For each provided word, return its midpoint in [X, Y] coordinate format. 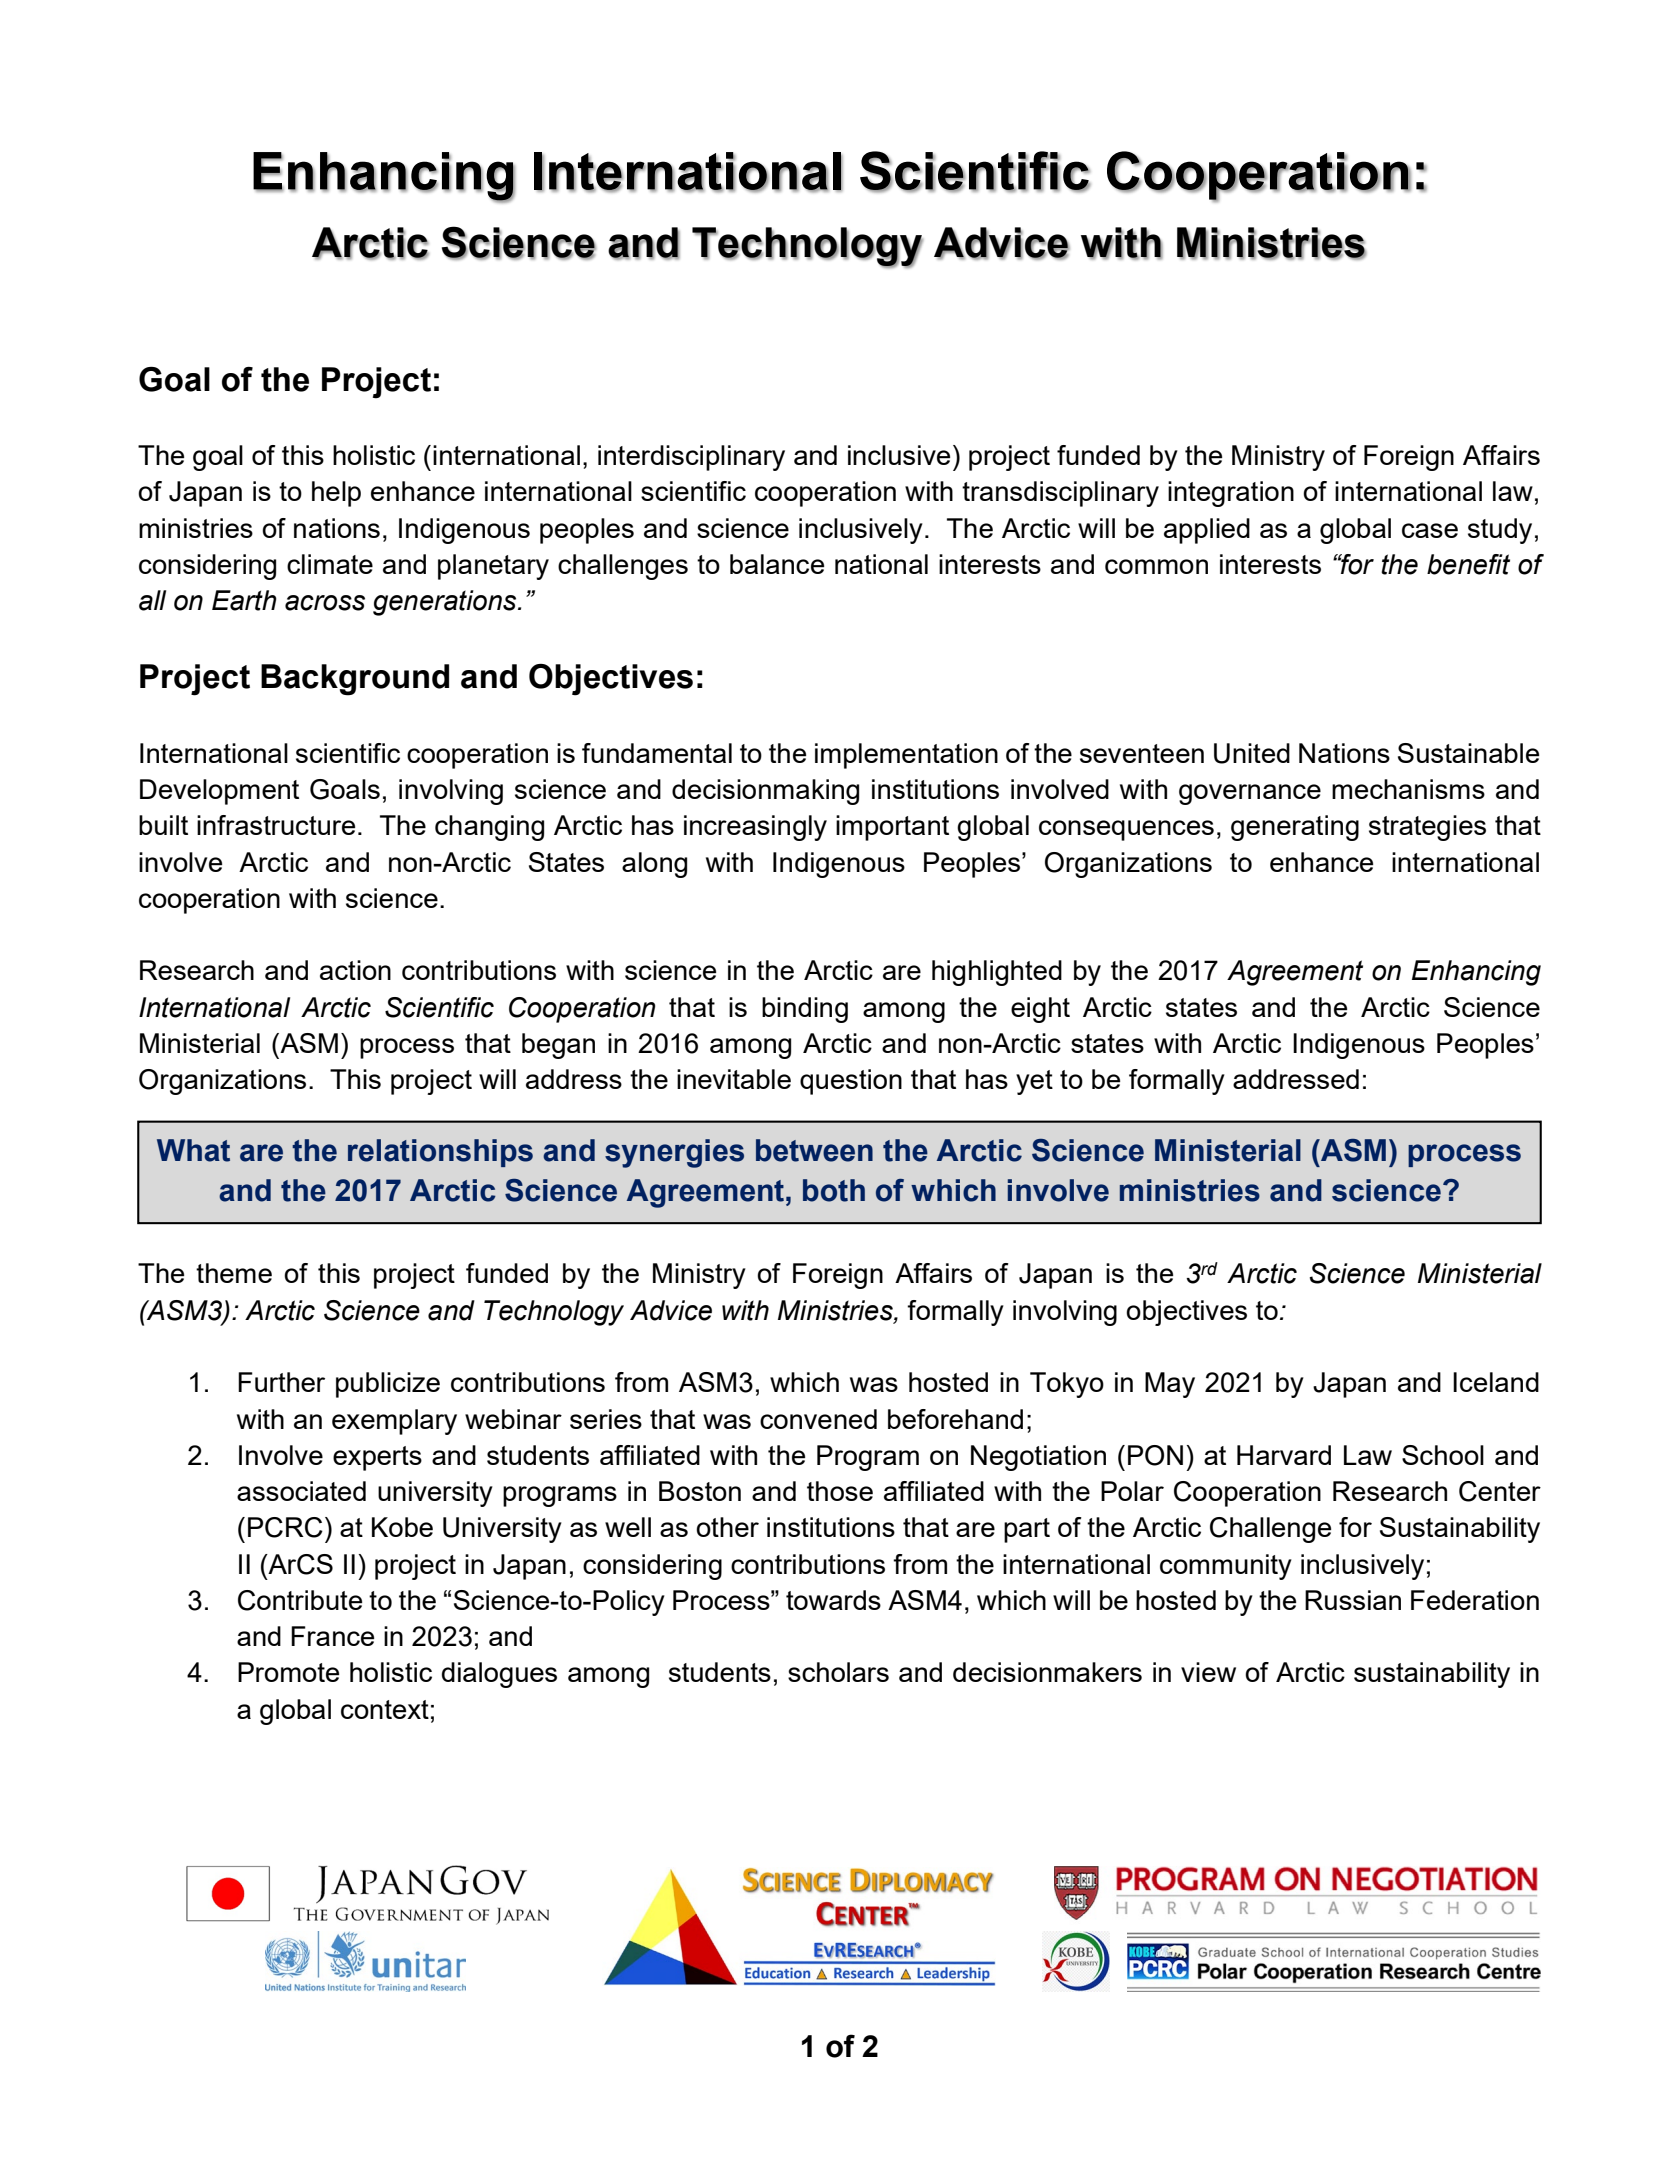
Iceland [1496, 1382]
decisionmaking [765, 792]
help [336, 494]
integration [1231, 494]
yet [1034, 1082]
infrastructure [276, 825]
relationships [440, 1153]
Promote [288, 1672]
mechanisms [1408, 789]
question [851, 1082]
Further [281, 1382]
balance [777, 564]
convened [818, 1419]
